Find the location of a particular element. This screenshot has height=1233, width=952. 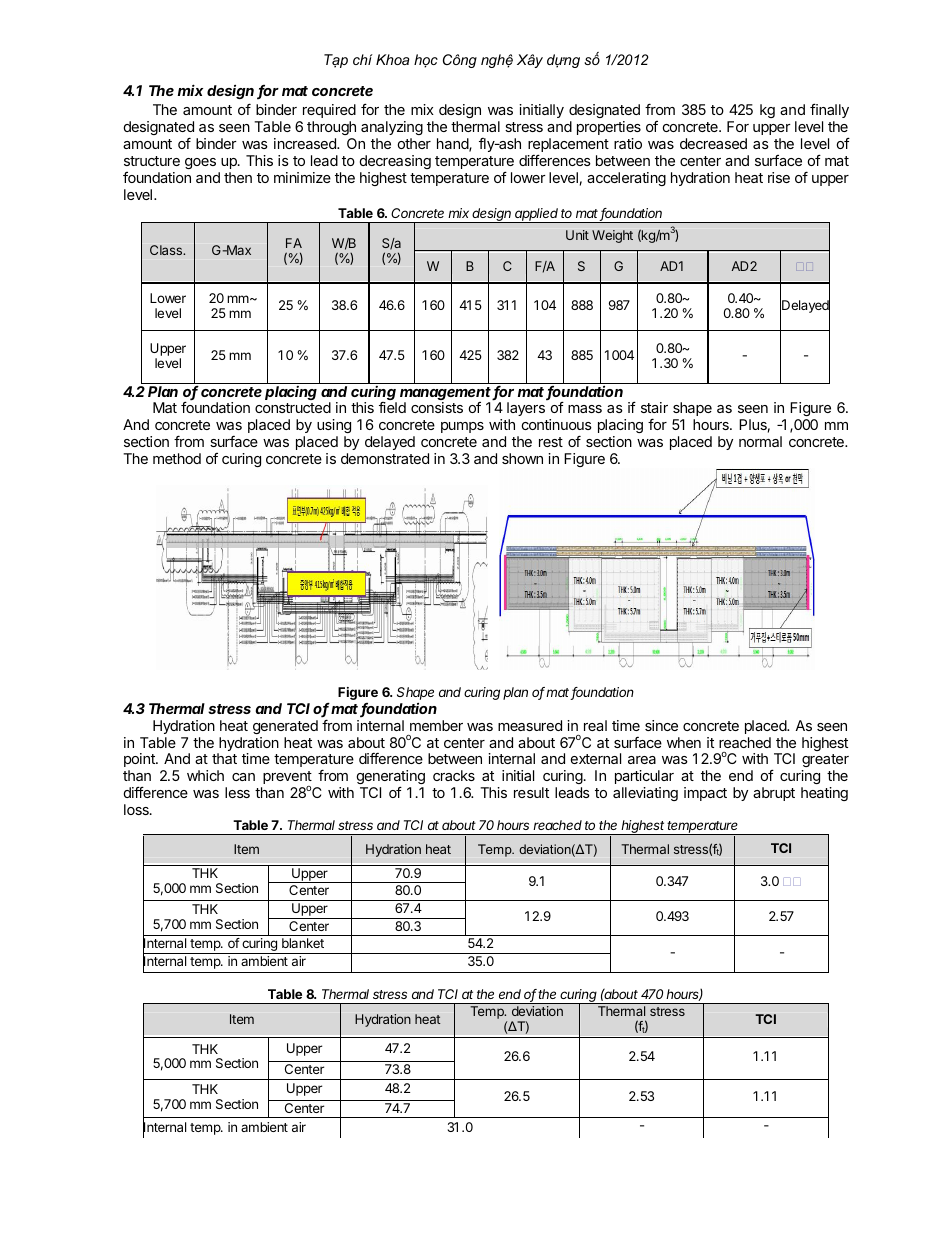

other is located at coordinates (414, 143).
